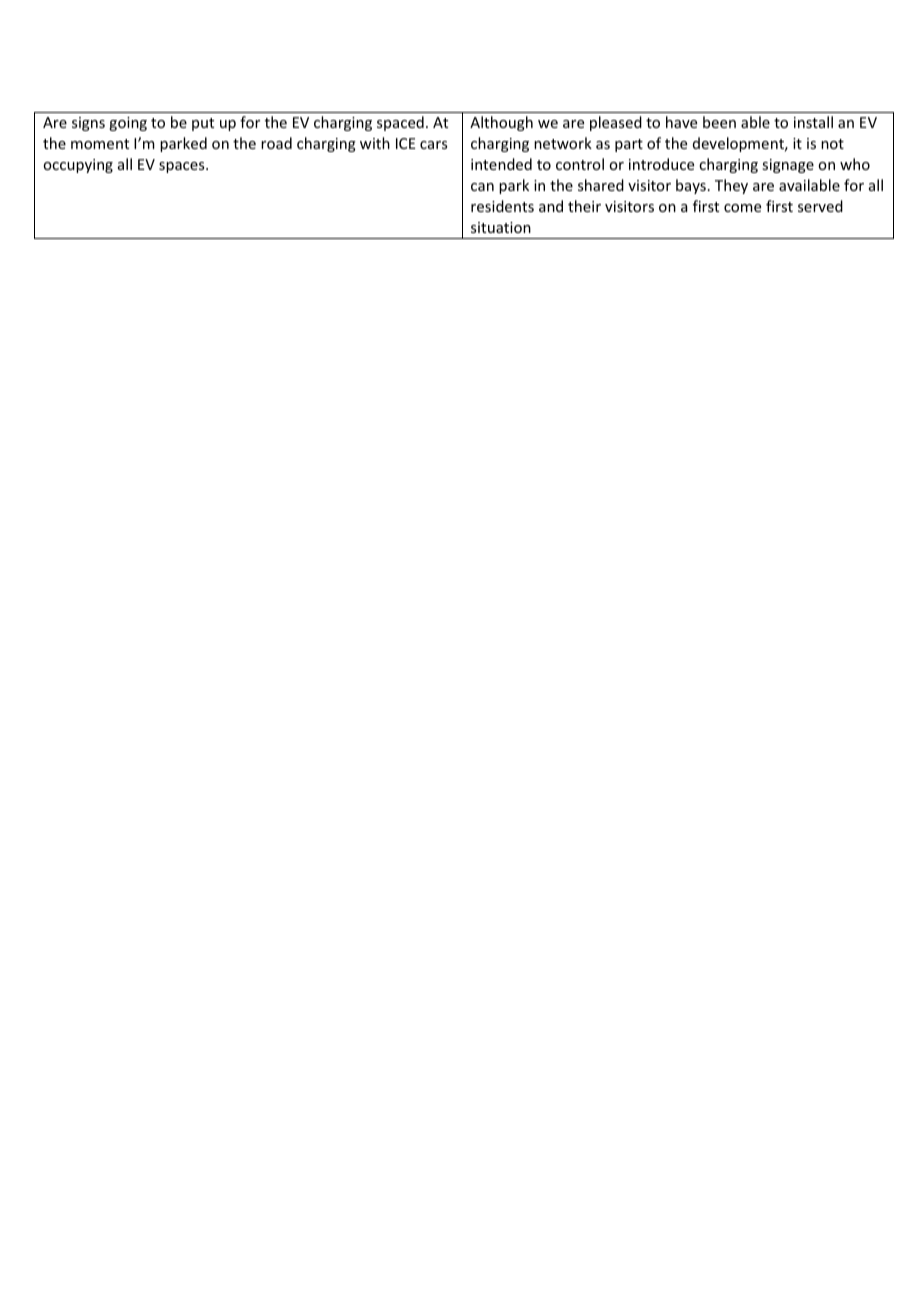 This screenshot has width=924, height=1308. I want to click on come, so click(742, 208).
